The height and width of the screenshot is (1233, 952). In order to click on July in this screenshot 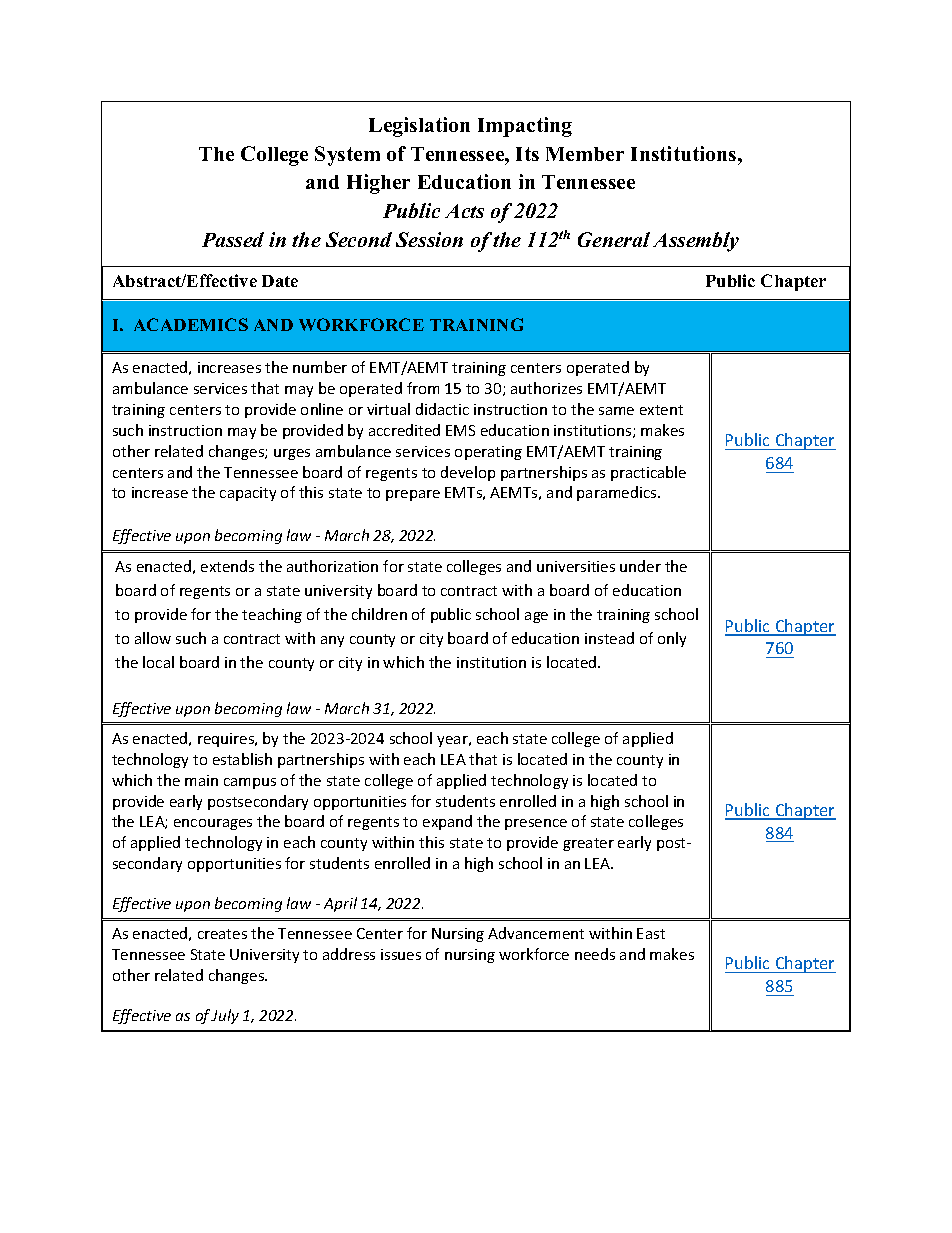, I will do `click(225, 1016)`.
